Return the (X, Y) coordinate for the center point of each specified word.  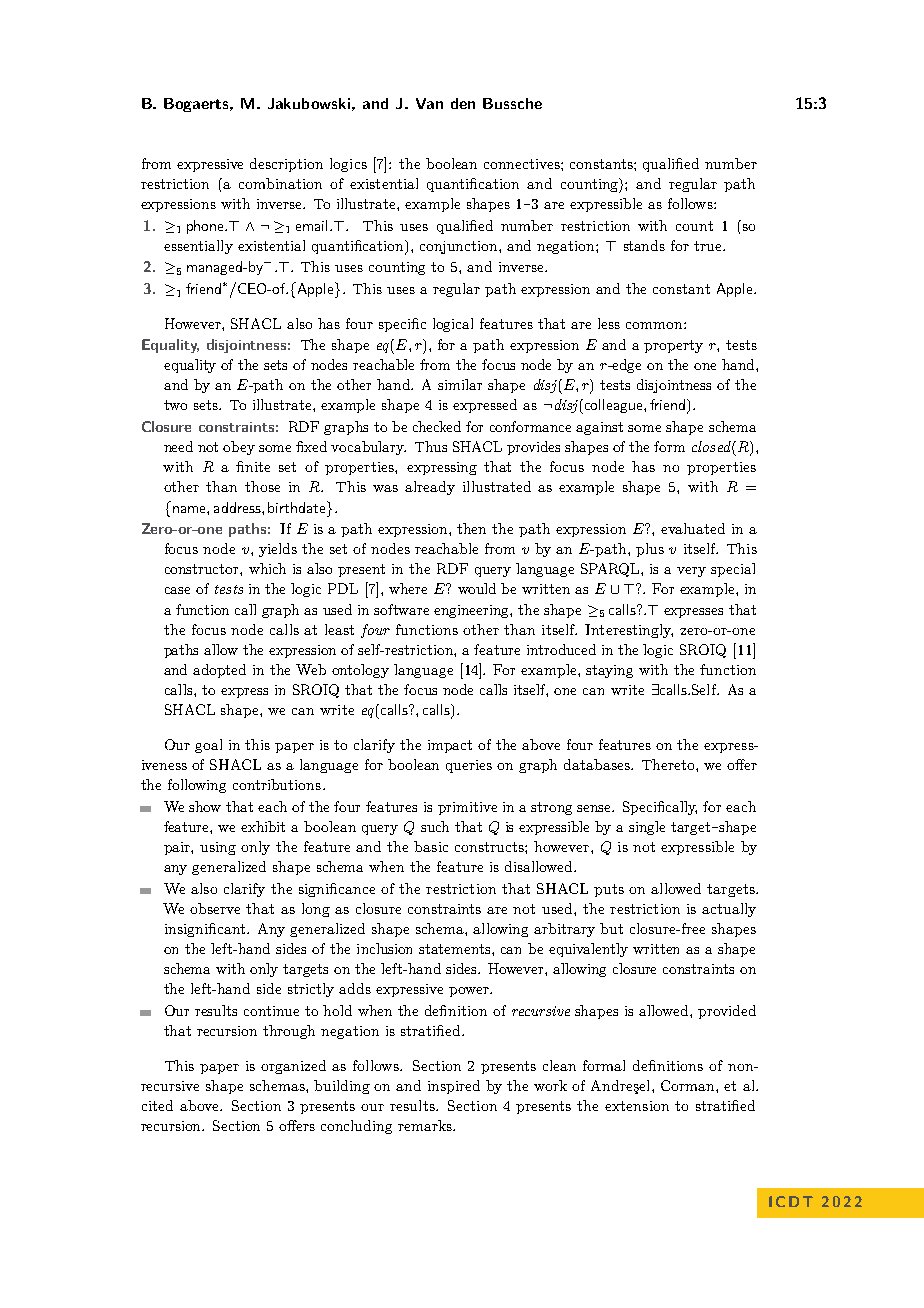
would (477, 588)
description (286, 165)
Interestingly (629, 631)
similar (460, 384)
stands (644, 245)
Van (429, 103)
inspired (454, 1087)
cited (157, 1105)
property (673, 346)
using (218, 848)
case (177, 590)
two (175, 405)
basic (431, 846)
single (647, 828)
